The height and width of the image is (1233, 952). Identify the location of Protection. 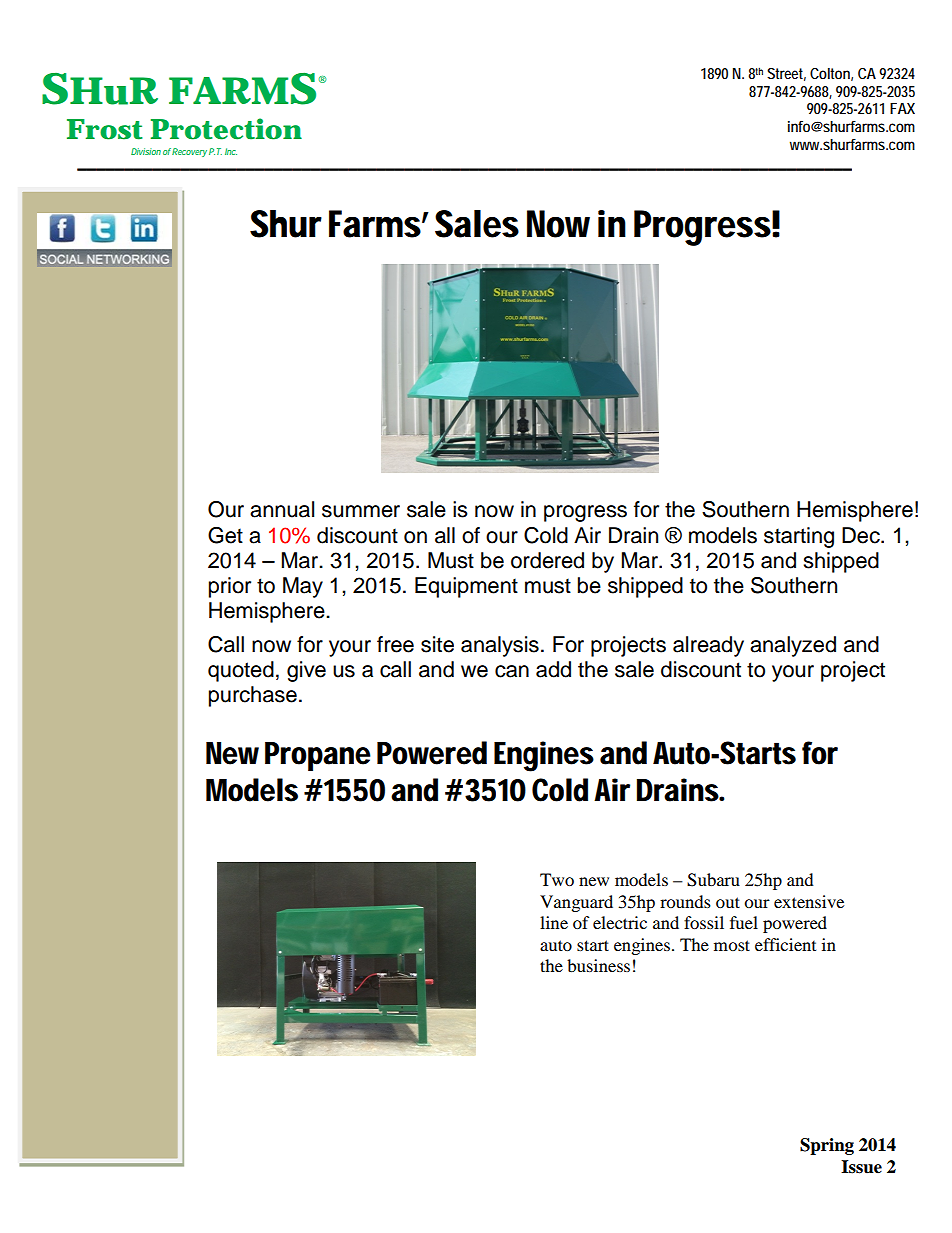
(226, 129).
